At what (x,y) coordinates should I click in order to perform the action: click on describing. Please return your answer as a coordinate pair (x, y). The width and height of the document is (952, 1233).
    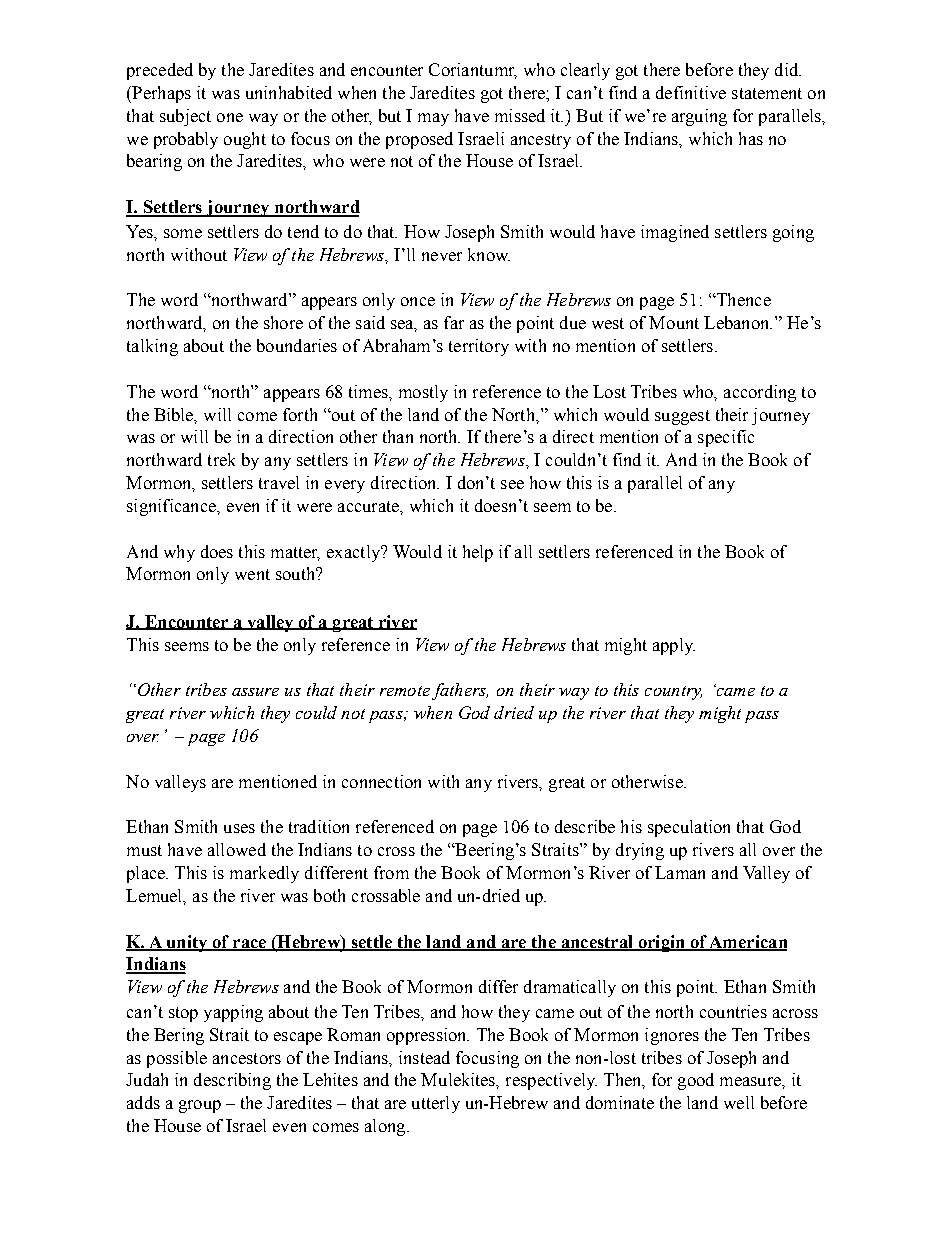
    Looking at the image, I should click on (232, 1081).
